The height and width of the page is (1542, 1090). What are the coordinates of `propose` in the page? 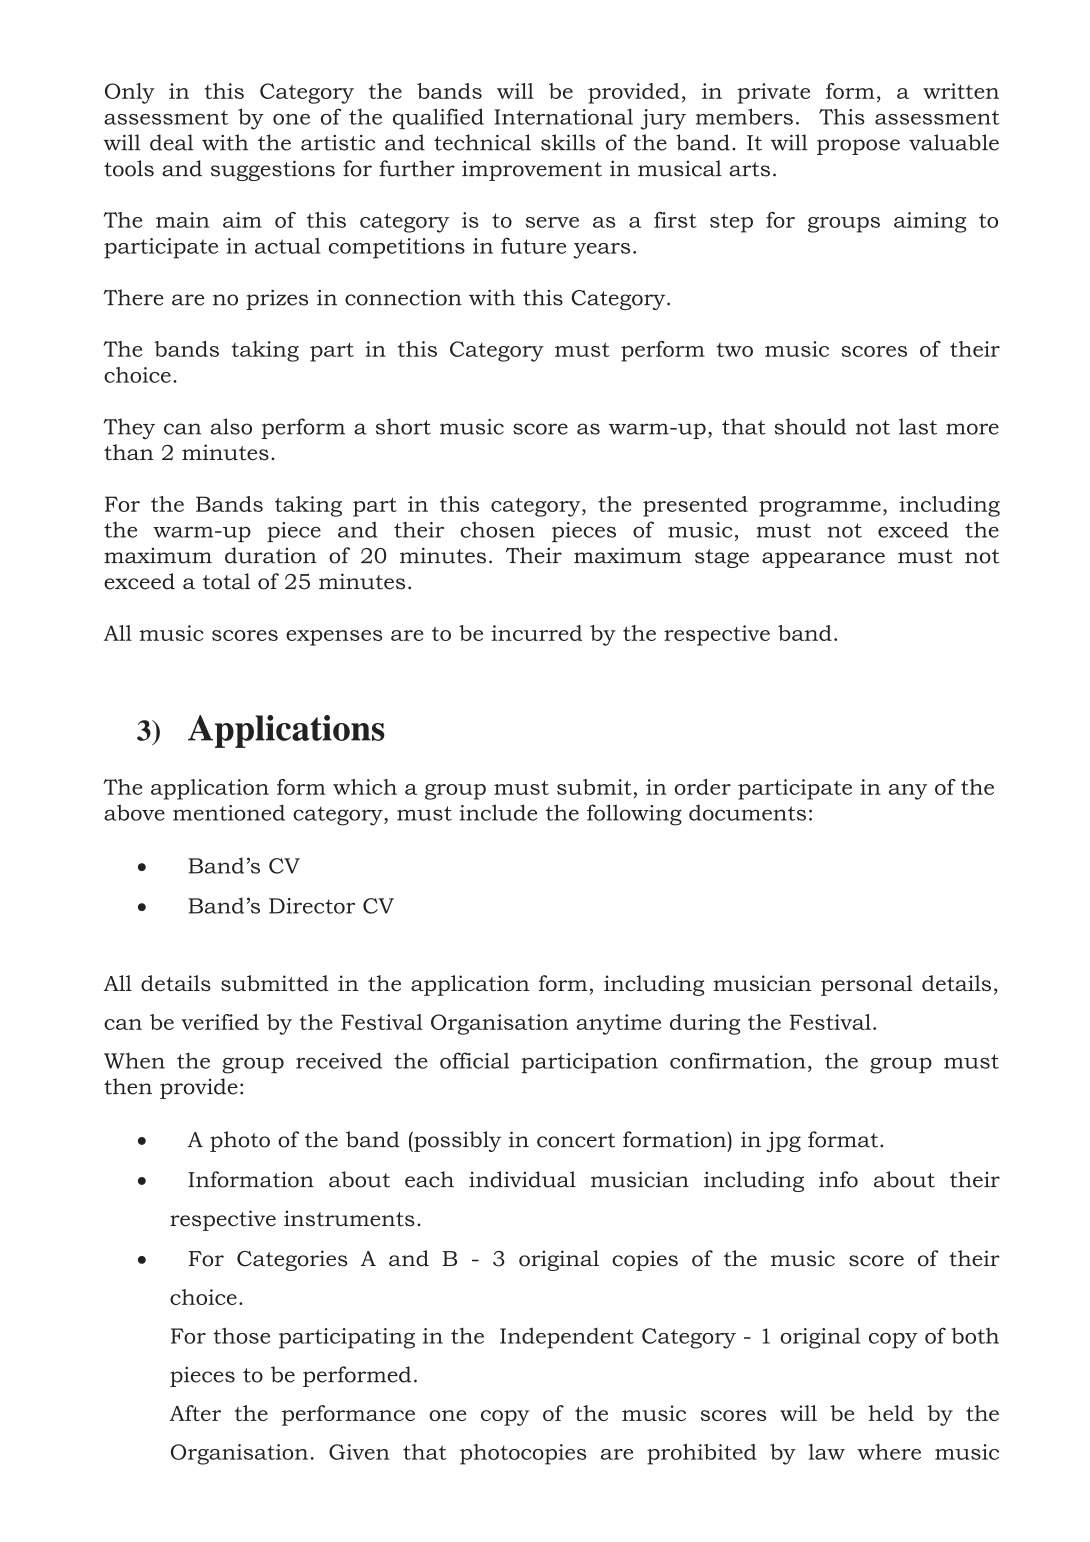 It's located at (858, 147).
